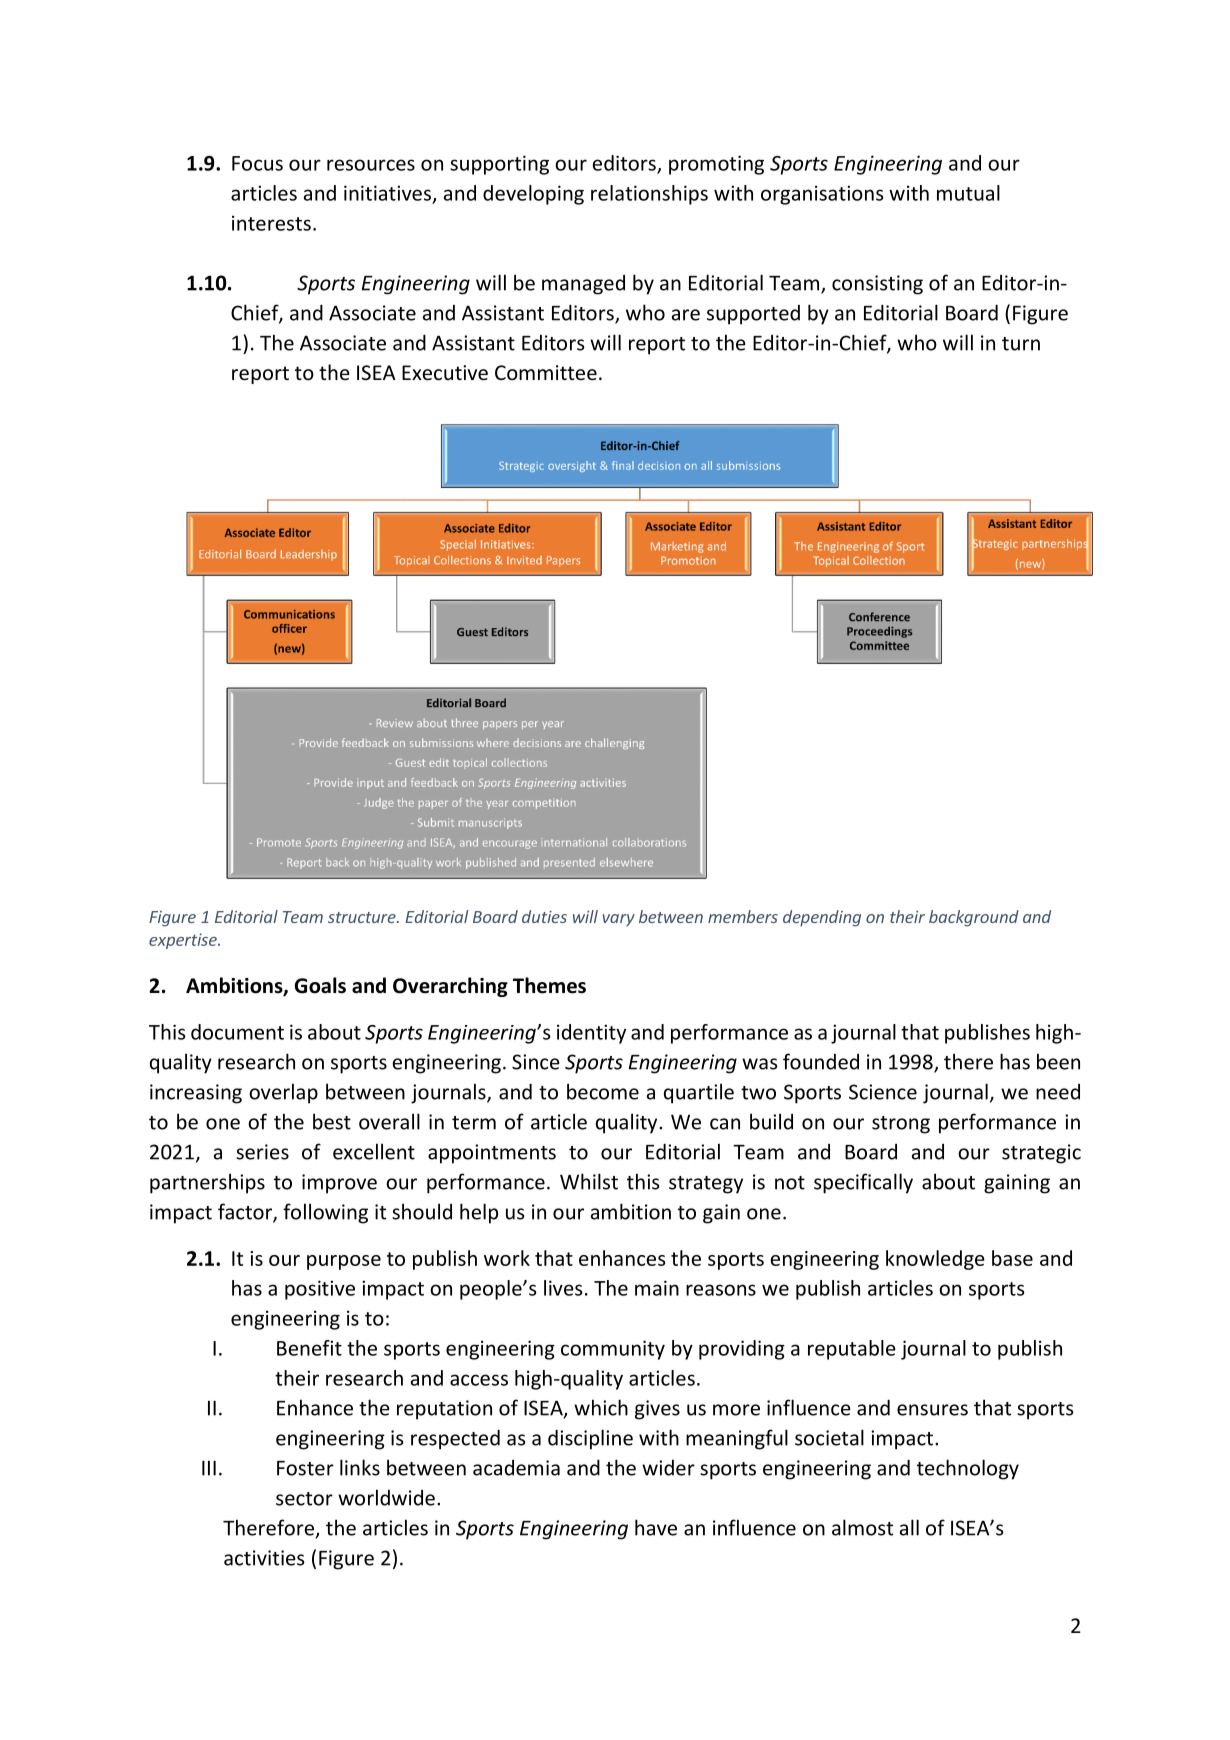 The height and width of the screenshot is (1740, 1230). I want to click on sector, so click(304, 1499).
